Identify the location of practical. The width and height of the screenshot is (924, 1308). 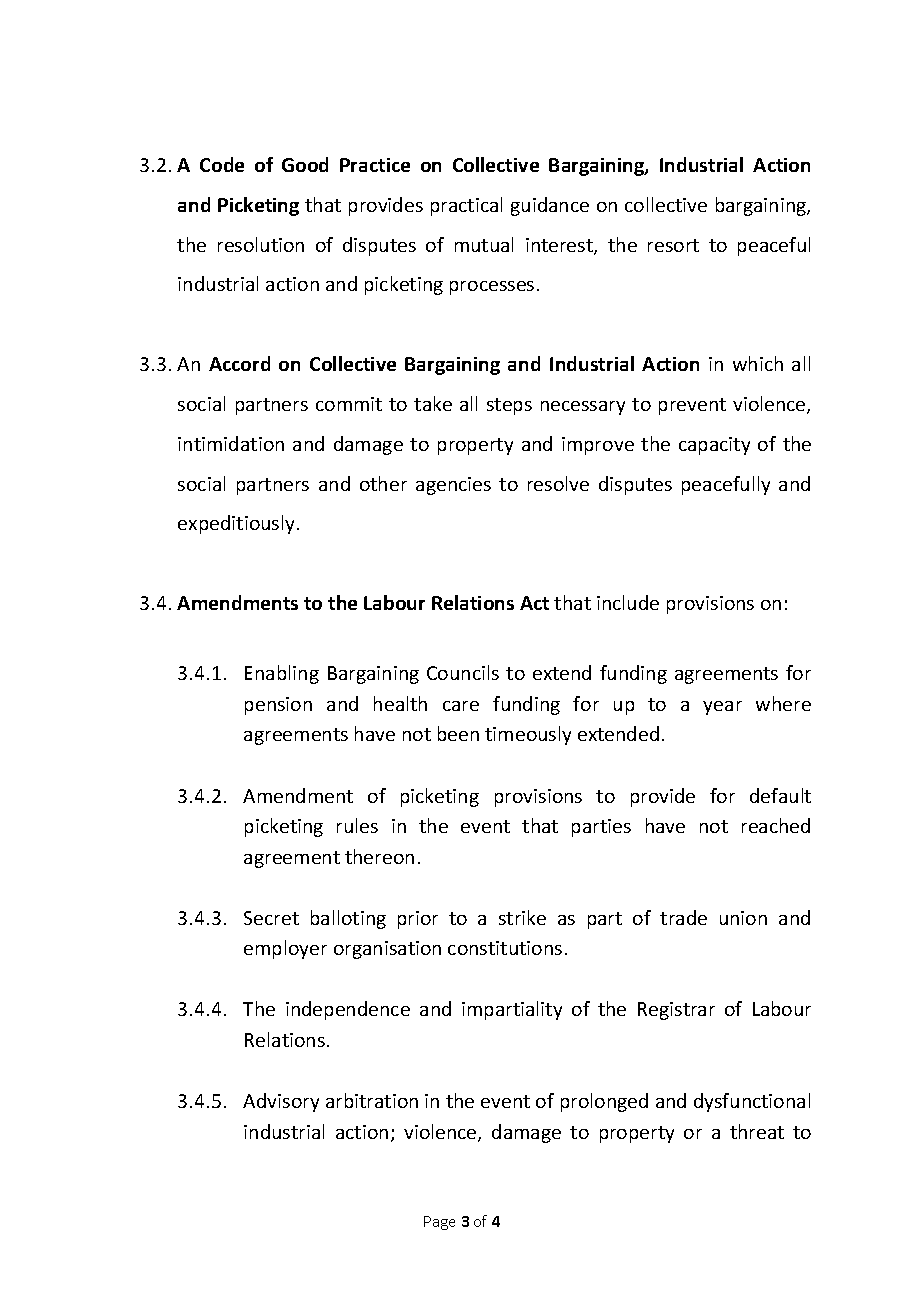
(466, 206).
